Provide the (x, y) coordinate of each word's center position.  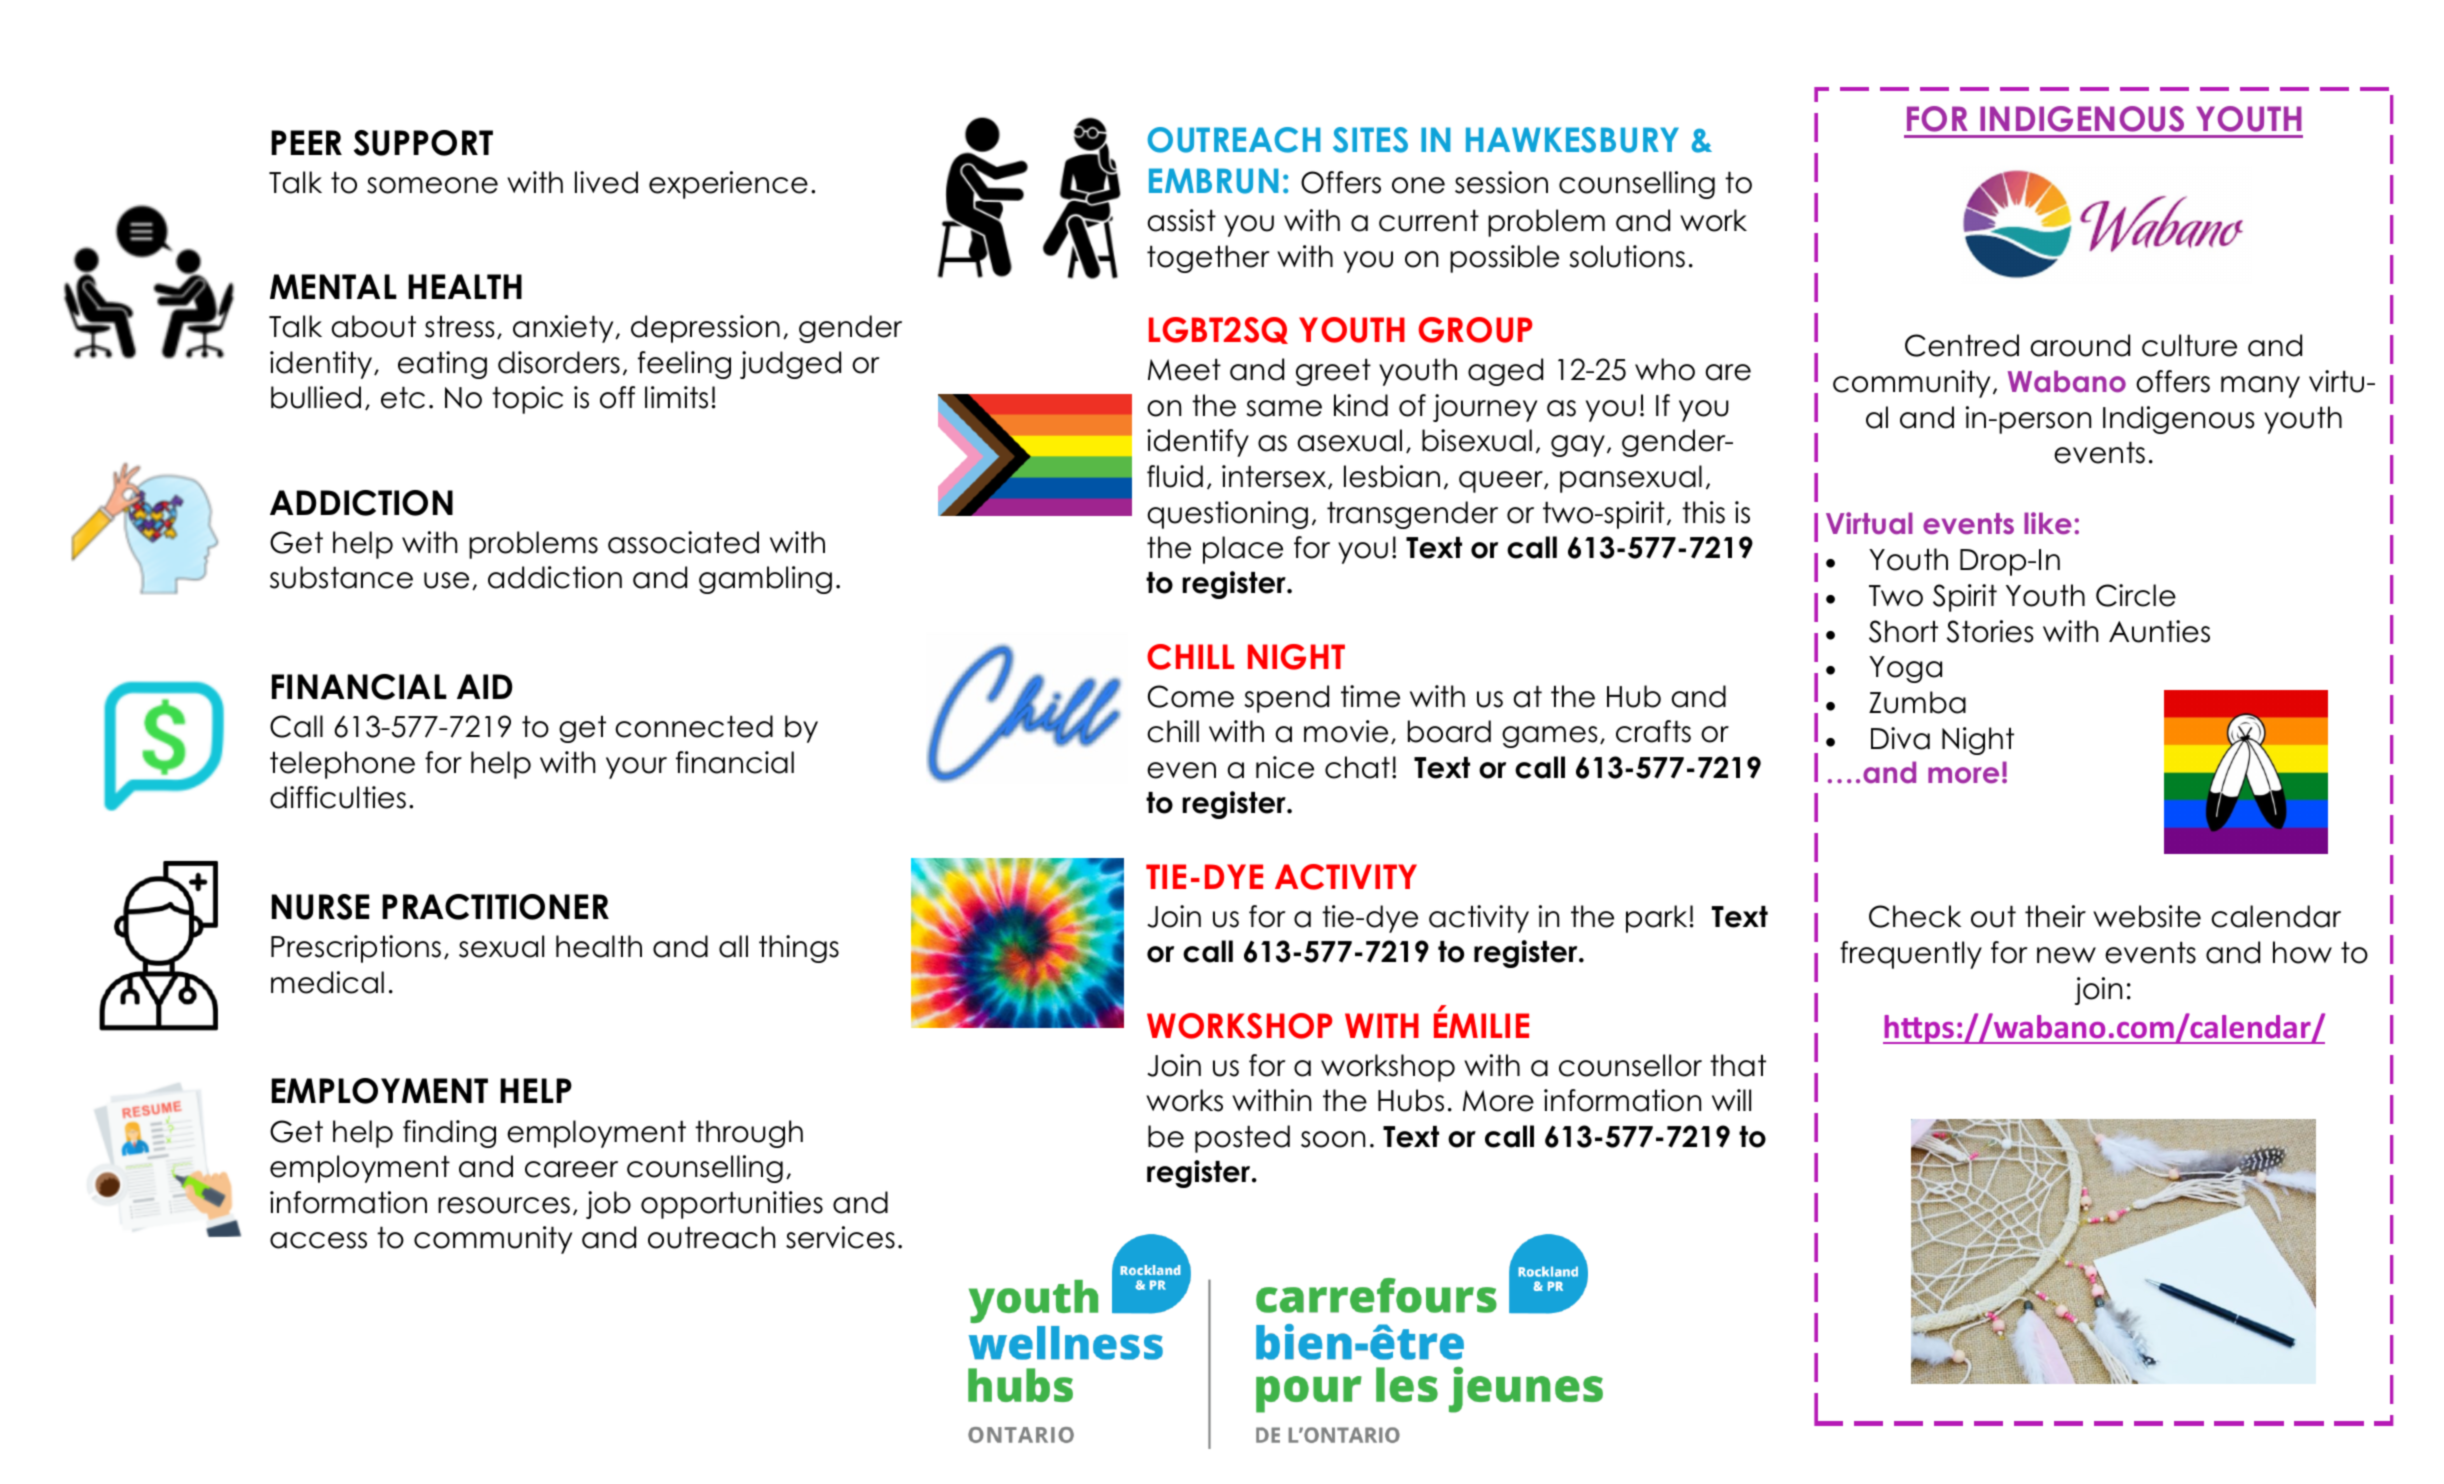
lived (606, 182)
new (2066, 955)
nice (1285, 767)
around (2080, 345)
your (636, 768)
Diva (1900, 738)
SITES (1370, 140)
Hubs (1411, 1100)
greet (1333, 372)
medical (327, 982)
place (1243, 550)
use (446, 580)
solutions (1627, 256)
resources (504, 1205)
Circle (2136, 595)
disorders (559, 362)
